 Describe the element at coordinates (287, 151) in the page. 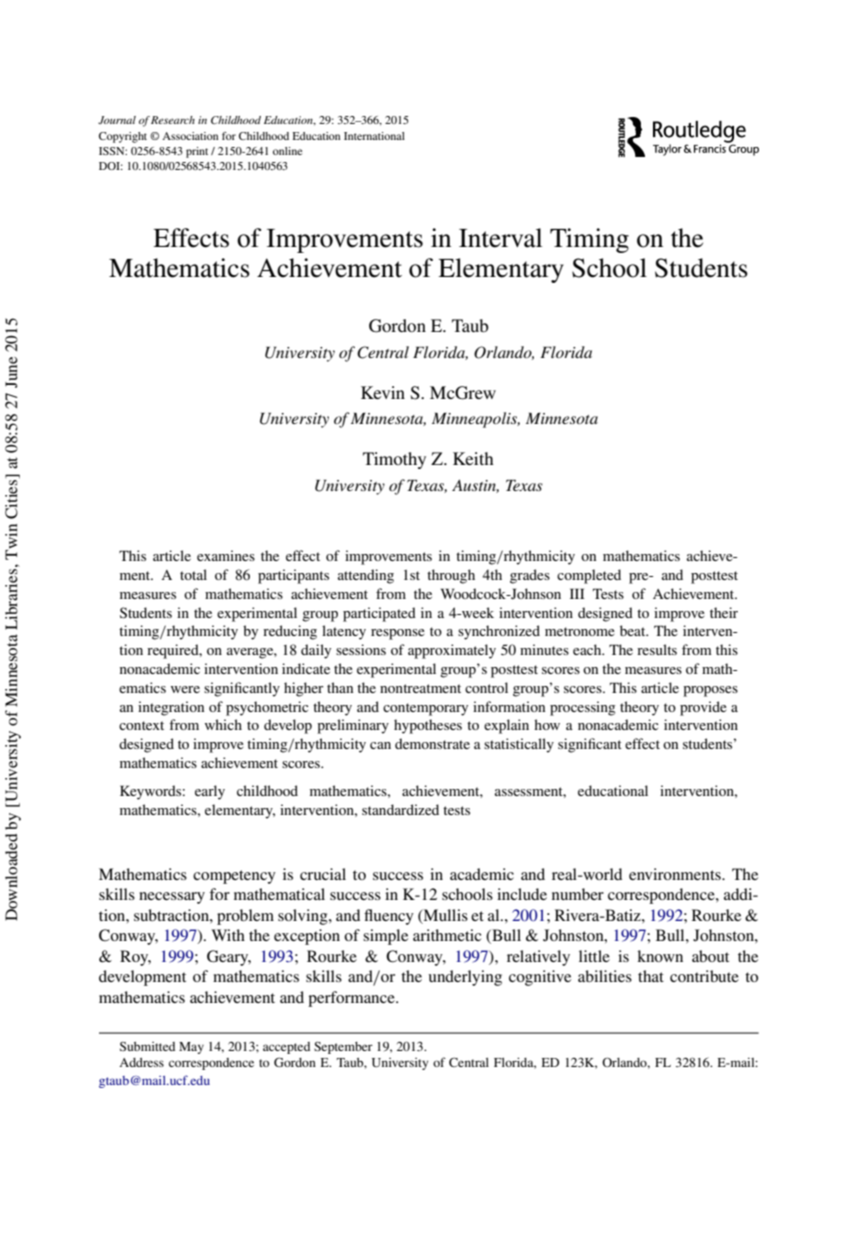

I see `online` at that location.
